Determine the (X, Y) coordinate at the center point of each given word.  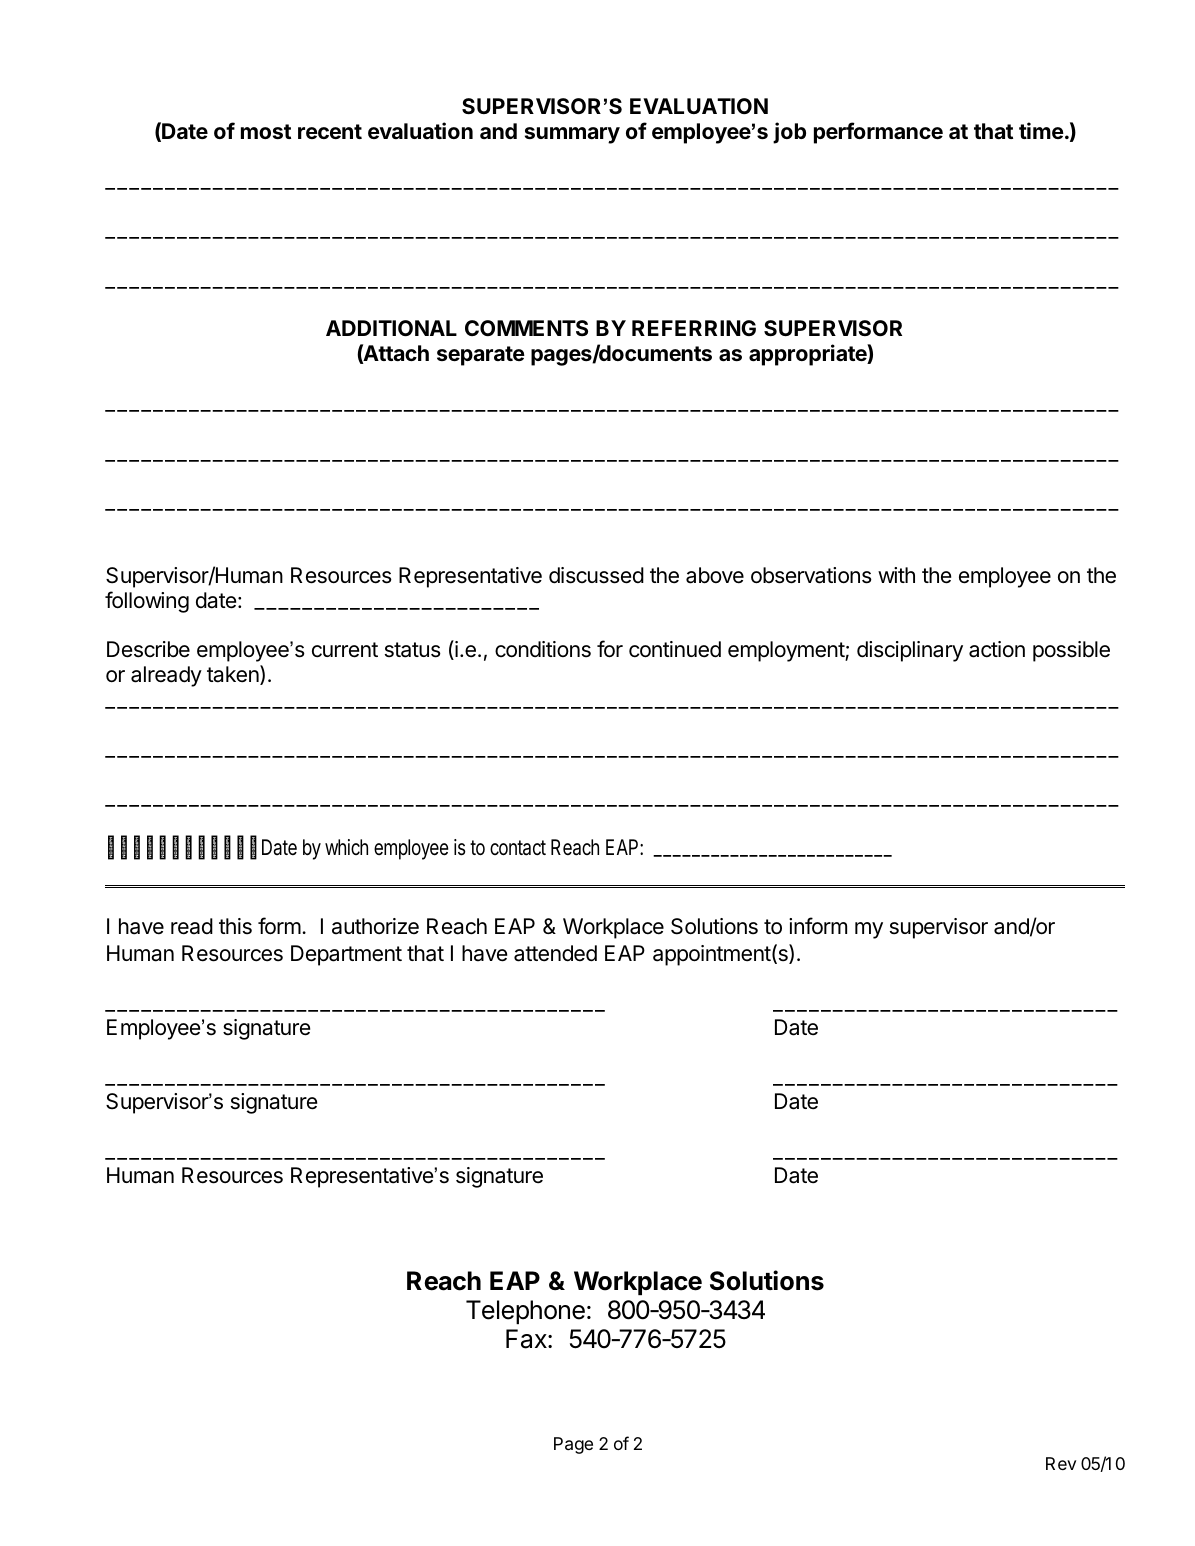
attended (555, 953)
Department (346, 955)
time (1041, 130)
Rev (1061, 1463)
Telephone (525, 1312)
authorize (375, 926)
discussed (596, 575)
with (896, 575)
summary (572, 135)
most (266, 131)
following (147, 602)
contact (518, 848)
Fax (527, 1339)
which (346, 847)
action (997, 649)
